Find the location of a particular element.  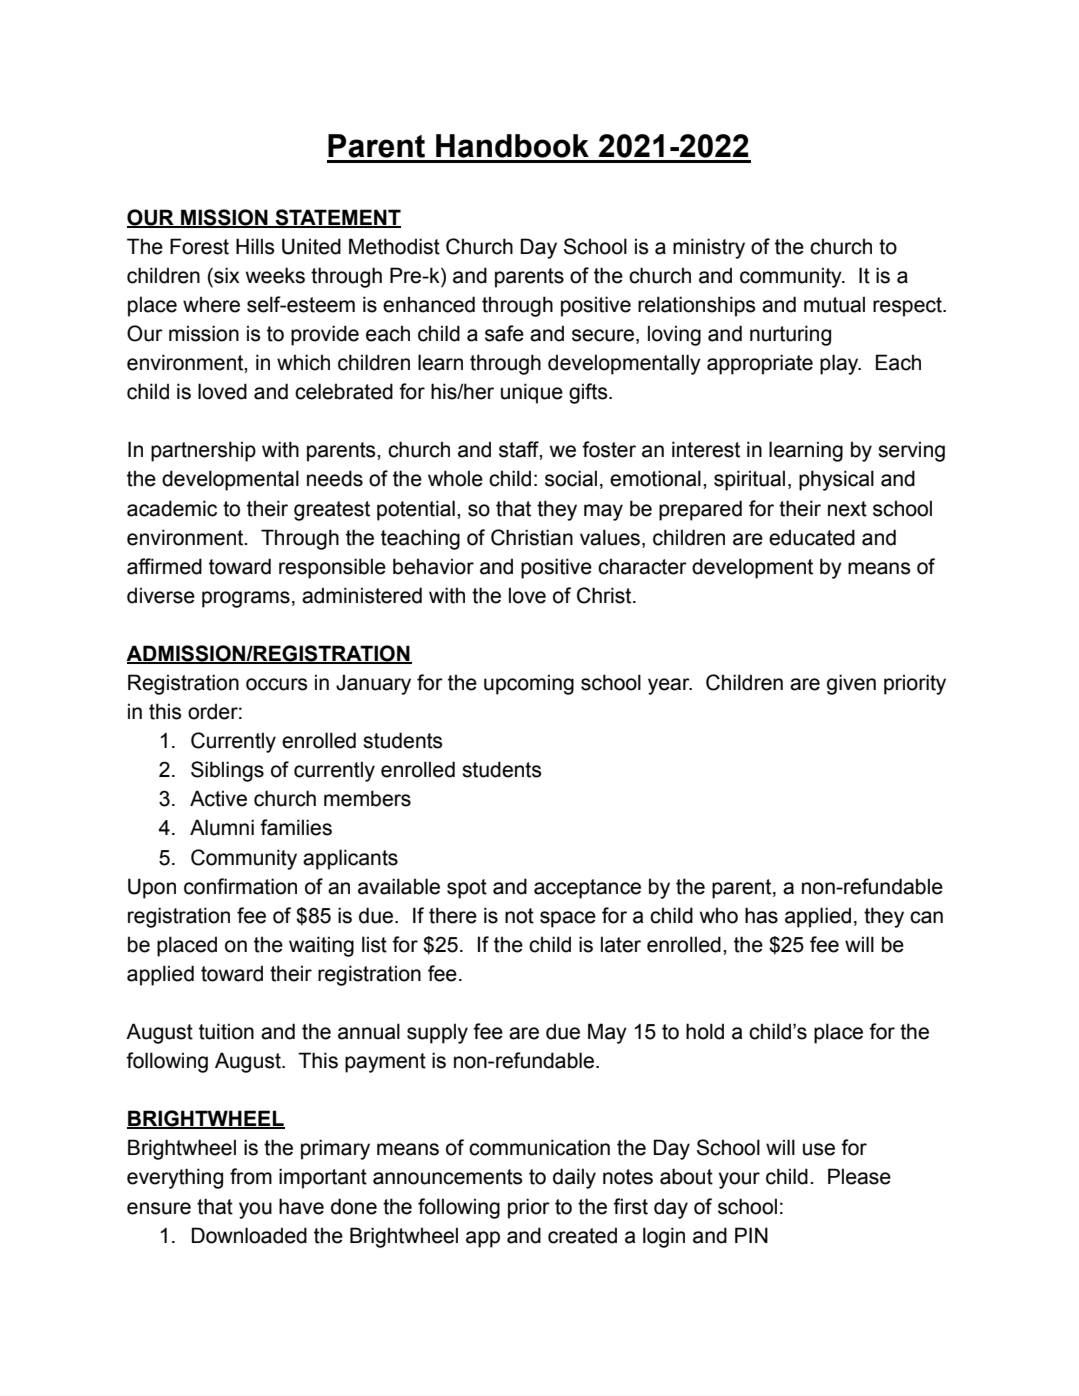

Hills is located at coordinates (255, 246).
